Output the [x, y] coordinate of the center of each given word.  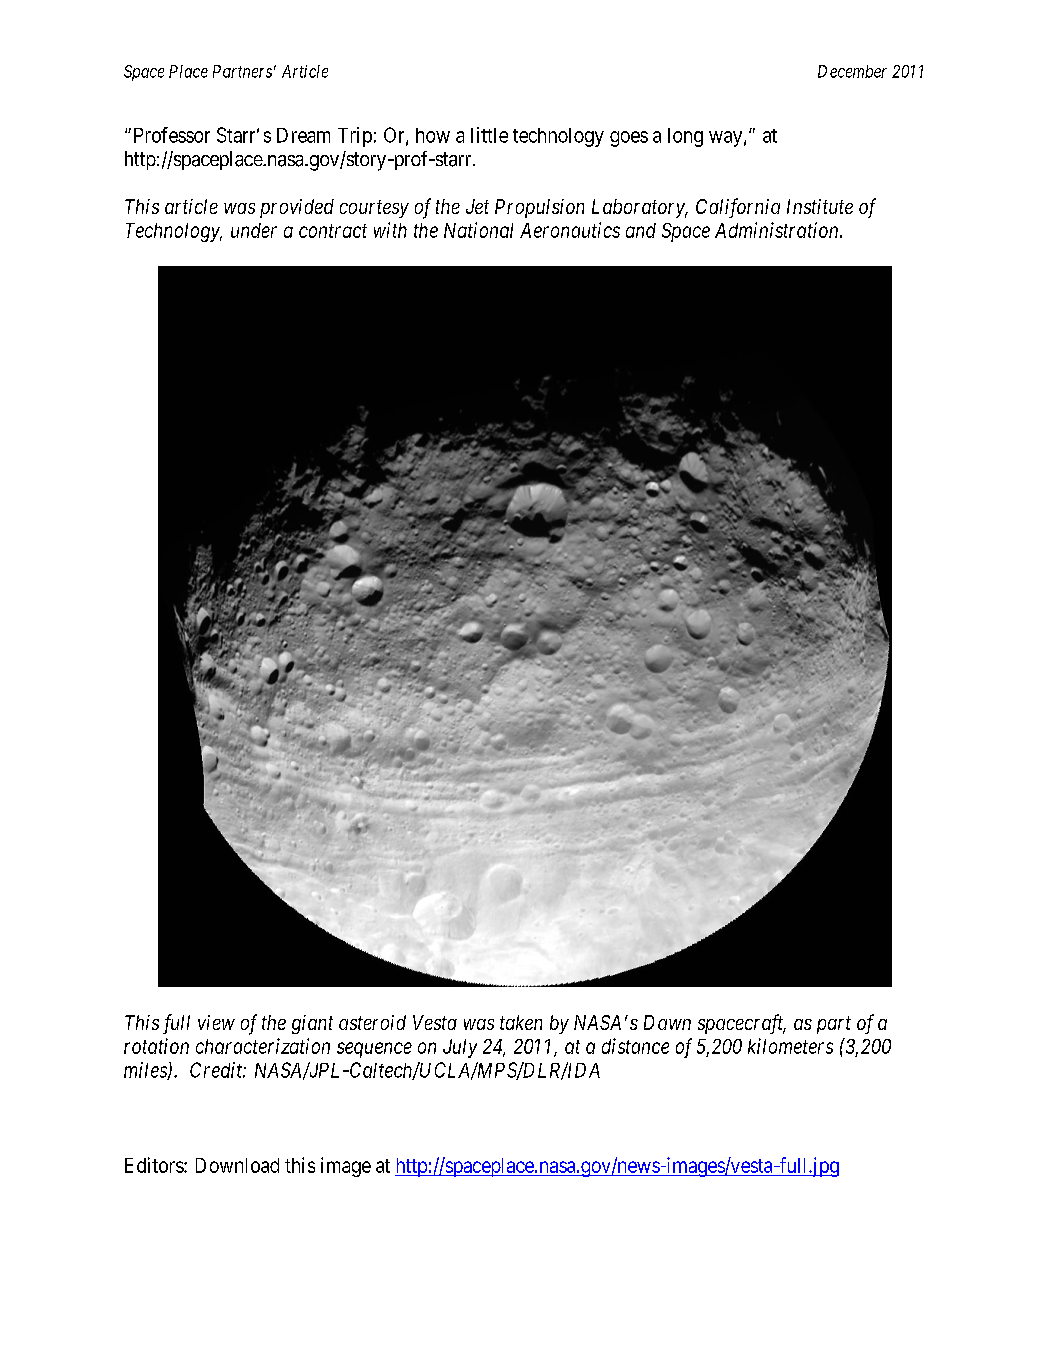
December [852, 71]
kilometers [790, 1046]
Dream [303, 135]
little [489, 135]
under [254, 230]
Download [237, 1165]
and [641, 230]
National [478, 230]
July [460, 1048]
